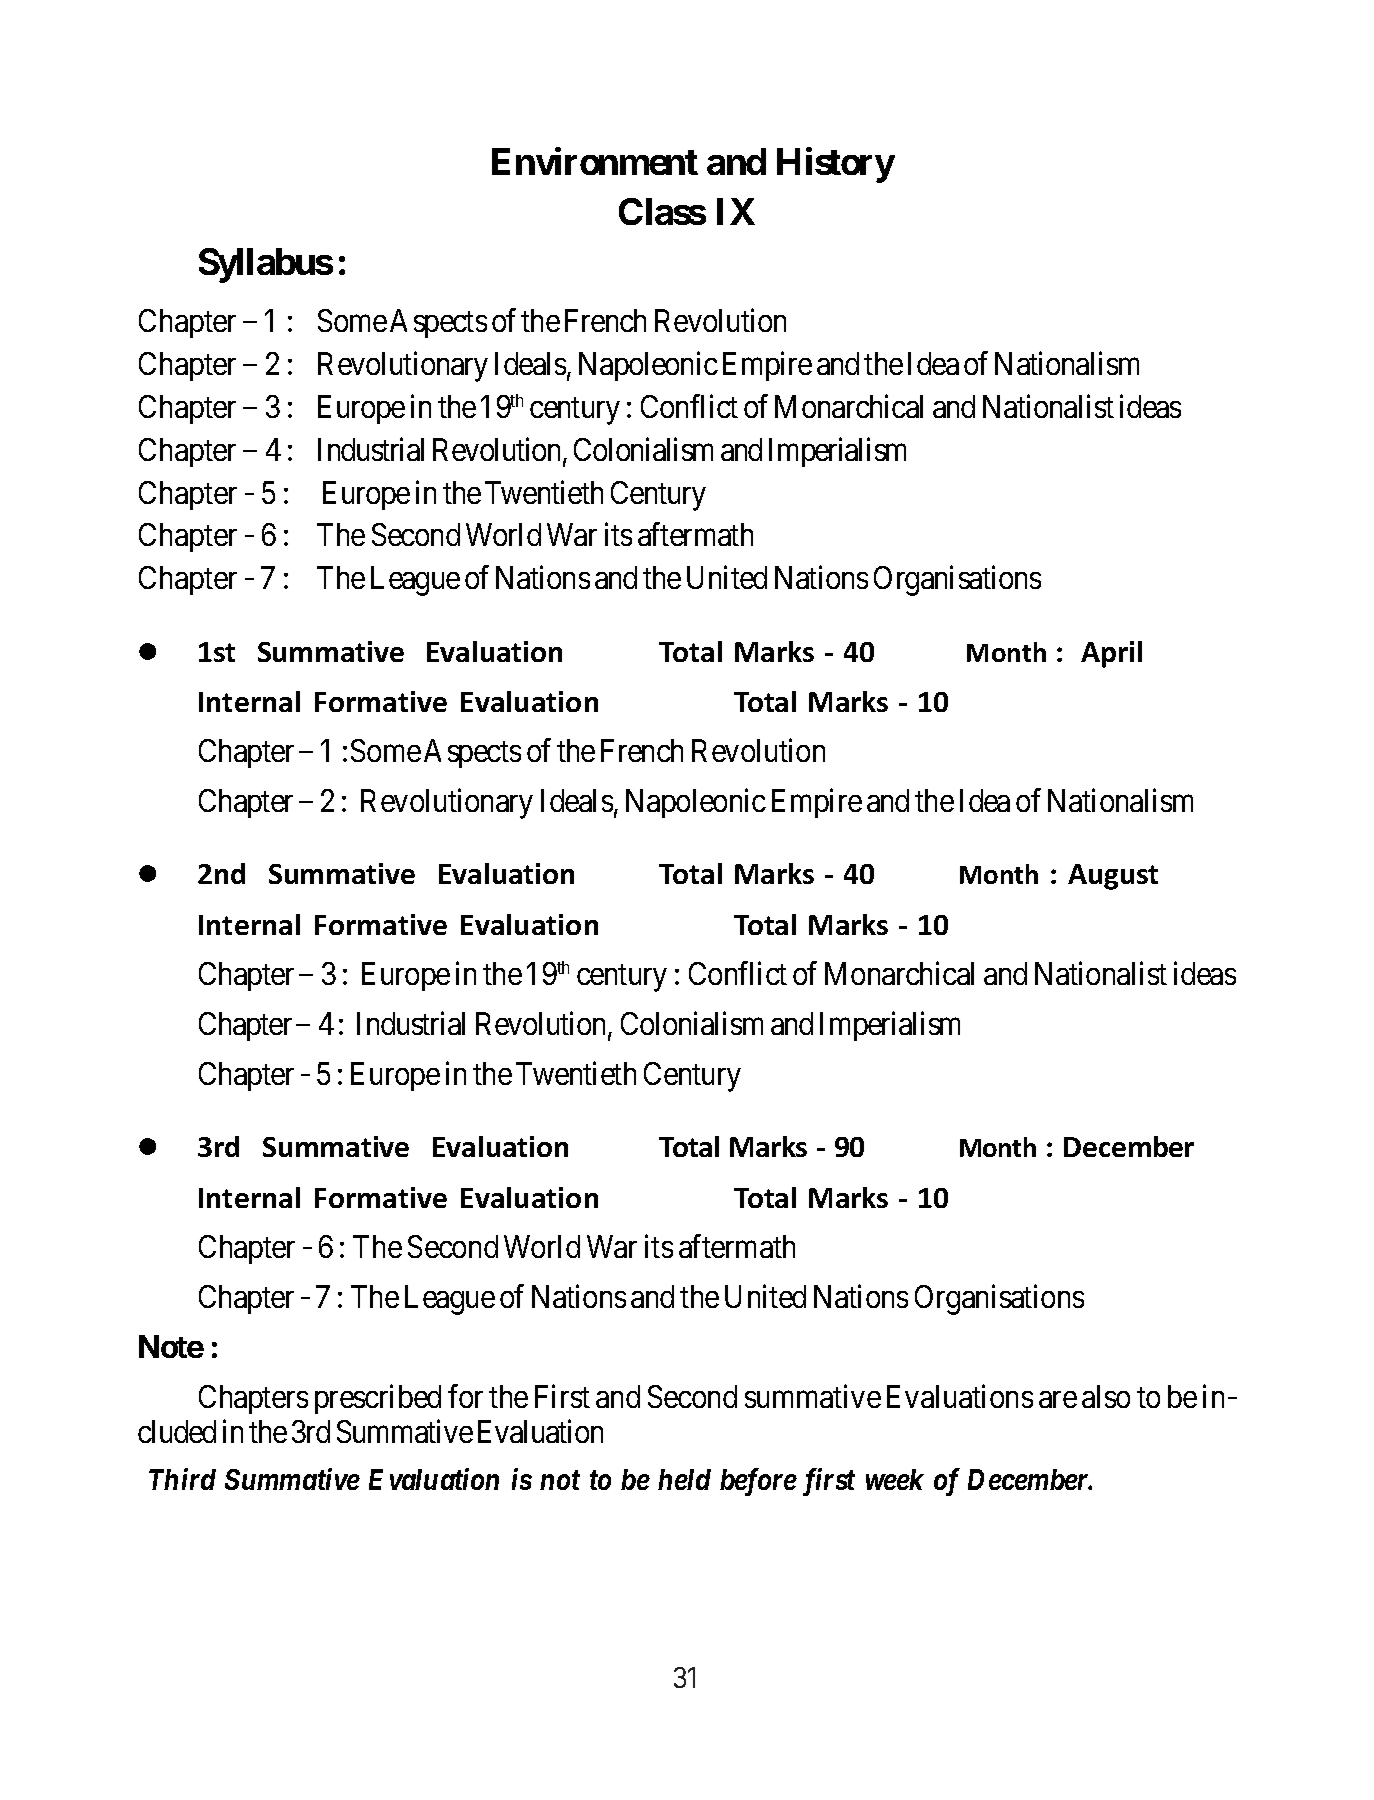 Image resolution: width=1374 pixels, height=1800 pixels. Describe the element at coordinates (182, 1479) in the document. I see `Third` at that location.
